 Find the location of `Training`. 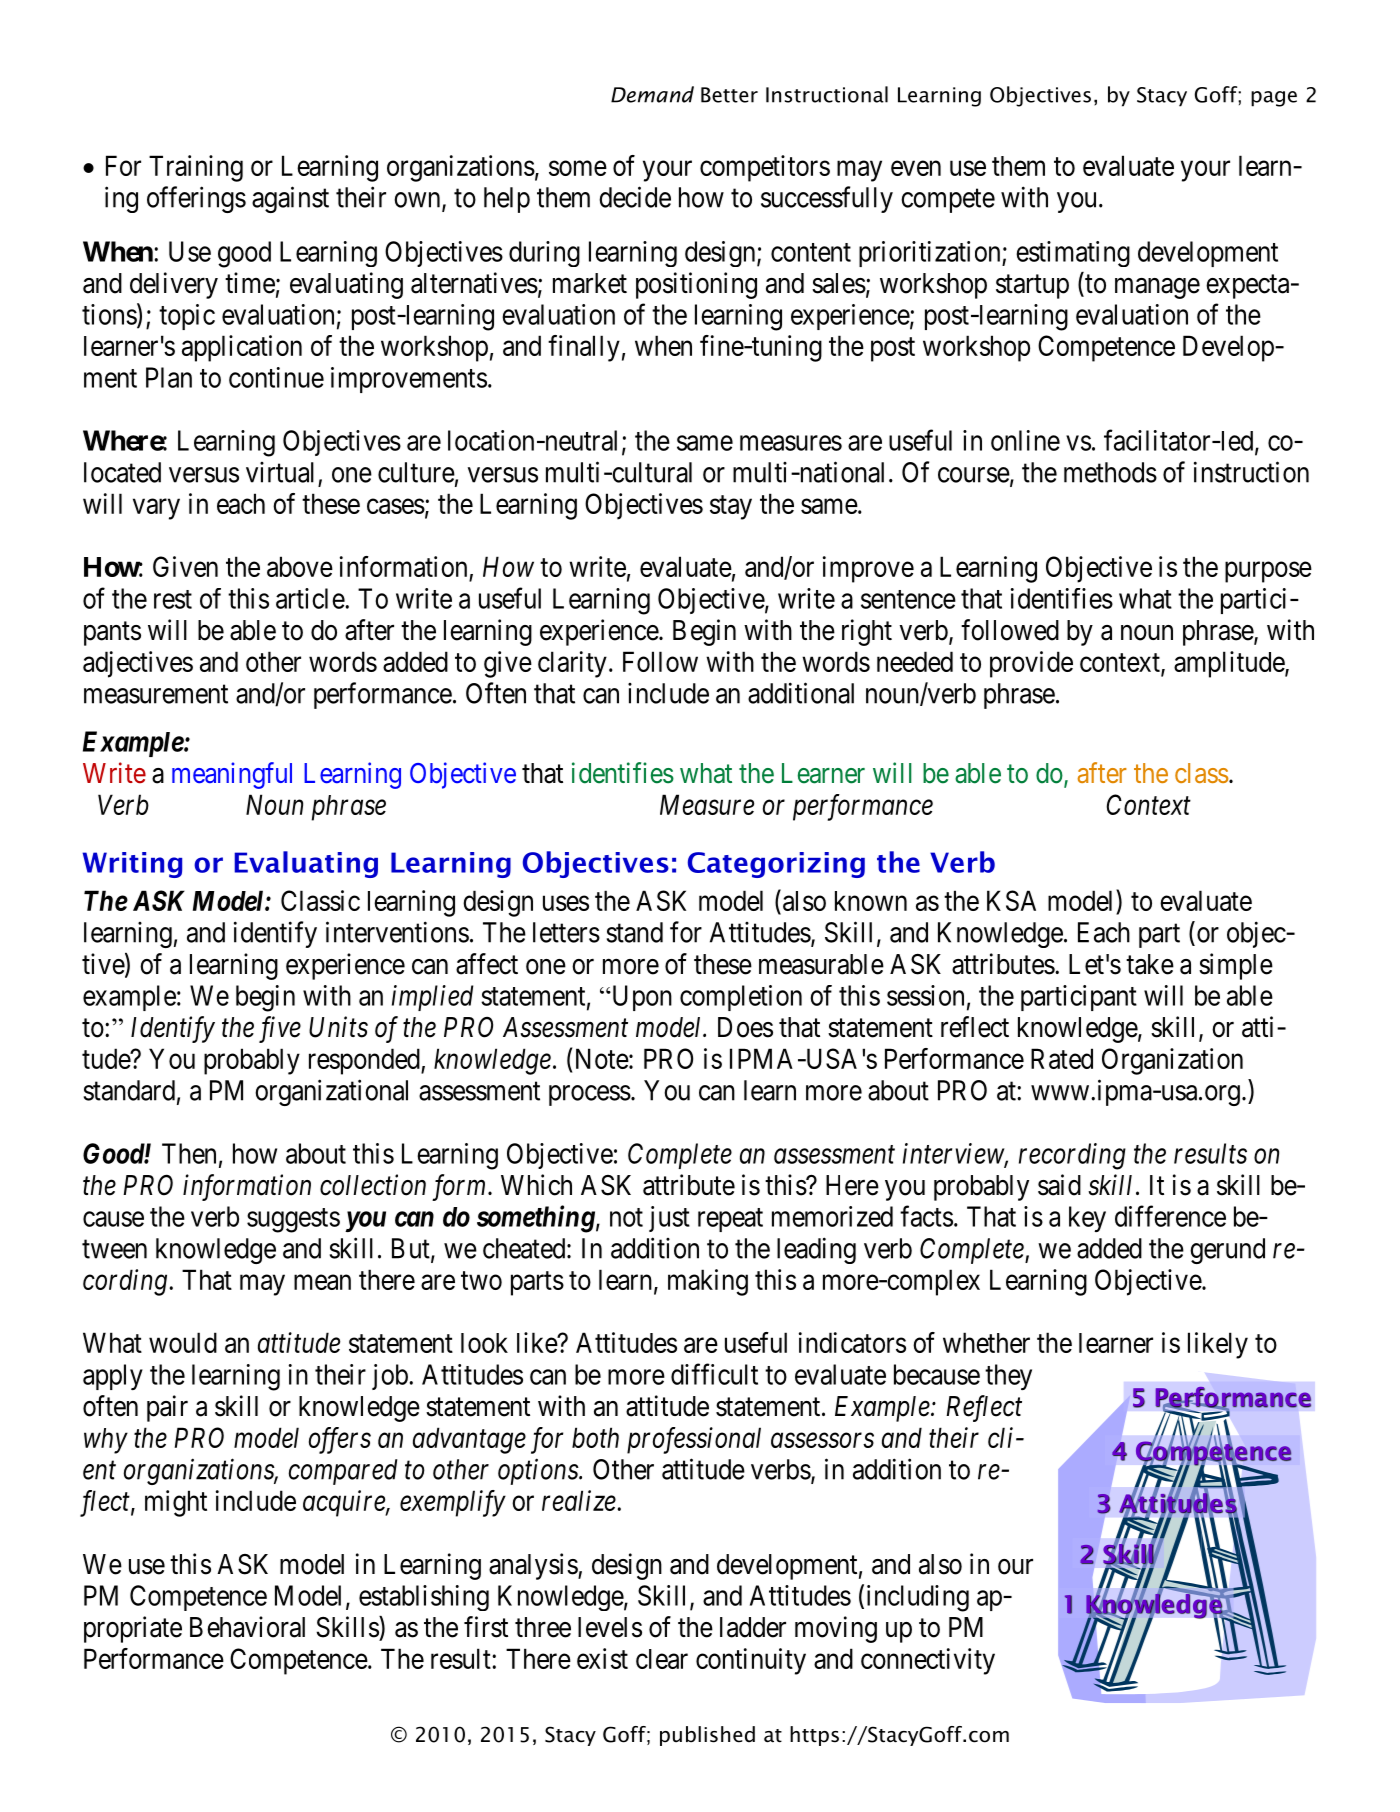

Training is located at coordinates (196, 168).
